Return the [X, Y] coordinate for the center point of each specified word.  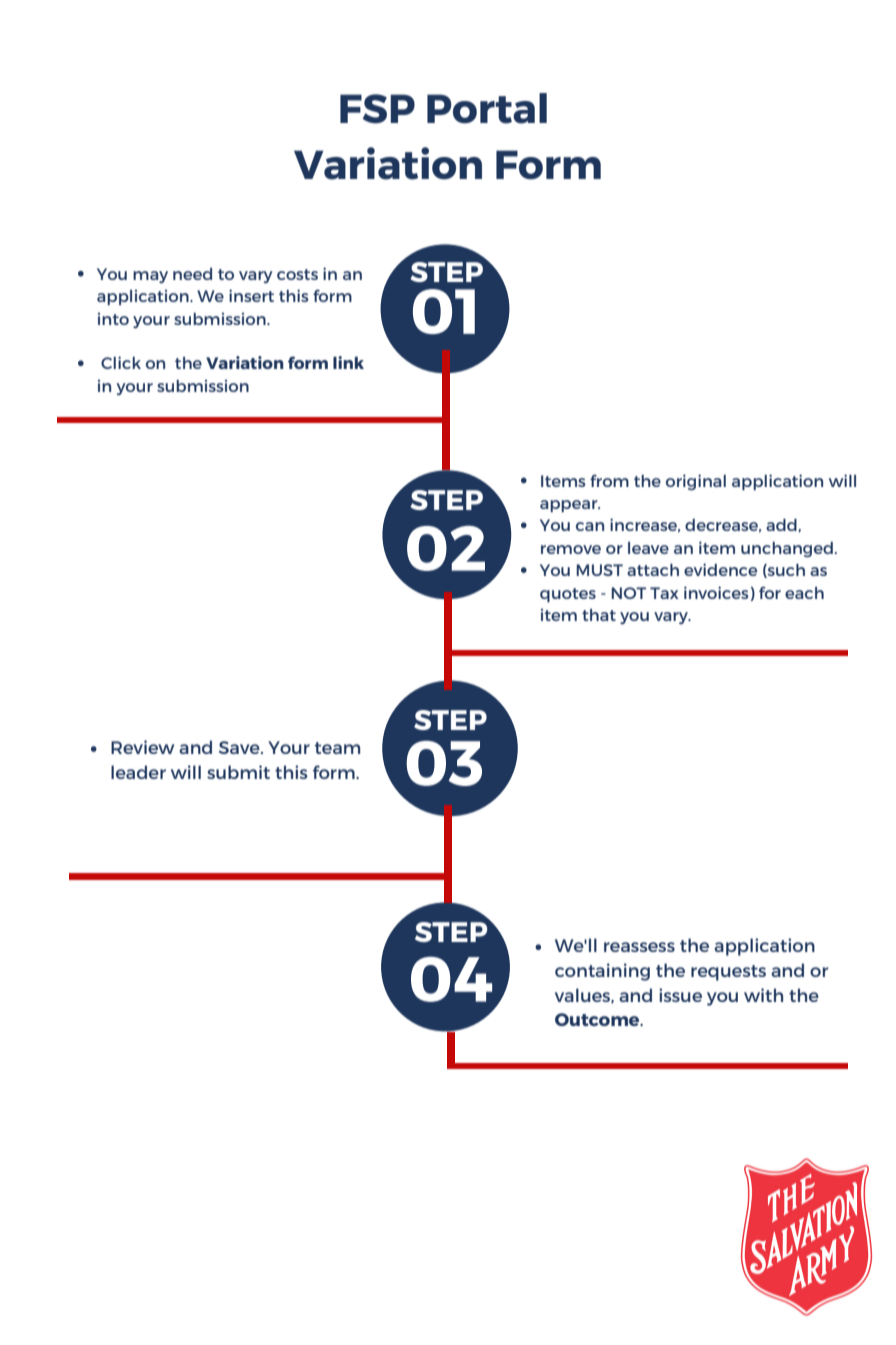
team [337, 748]
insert [251, 295]
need [192, 274]
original [696, 482]
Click [121, 362]
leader [138, 772]
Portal [487, 108]
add [781, 525]
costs [297, 274]
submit [238, 772]
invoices [716, 592]
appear [570, 506]
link [348, 362]
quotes [568, 595]
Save [240, 747]
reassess [639, 947]
